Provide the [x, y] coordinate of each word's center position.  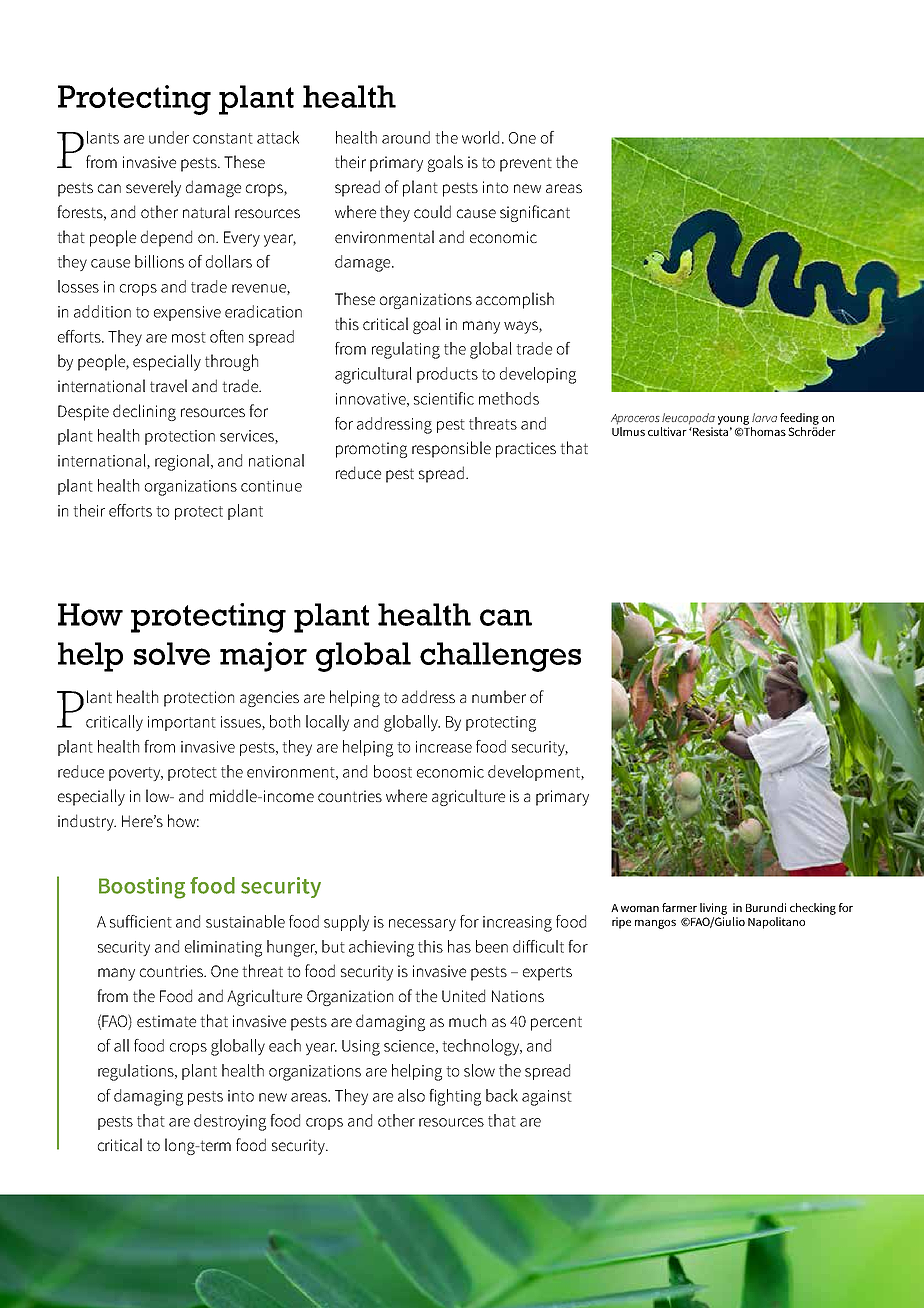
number [499, 696]
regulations [137, 1072]
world [480, 137]
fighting [455, 1097]
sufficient [141, 921]
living [713, 909]
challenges [500, 657]
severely [153, 188]
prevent [526, 164]
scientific [444, 398]
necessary [422, 925]
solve [172, 653]
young [733, 420]
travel [168, 385]
